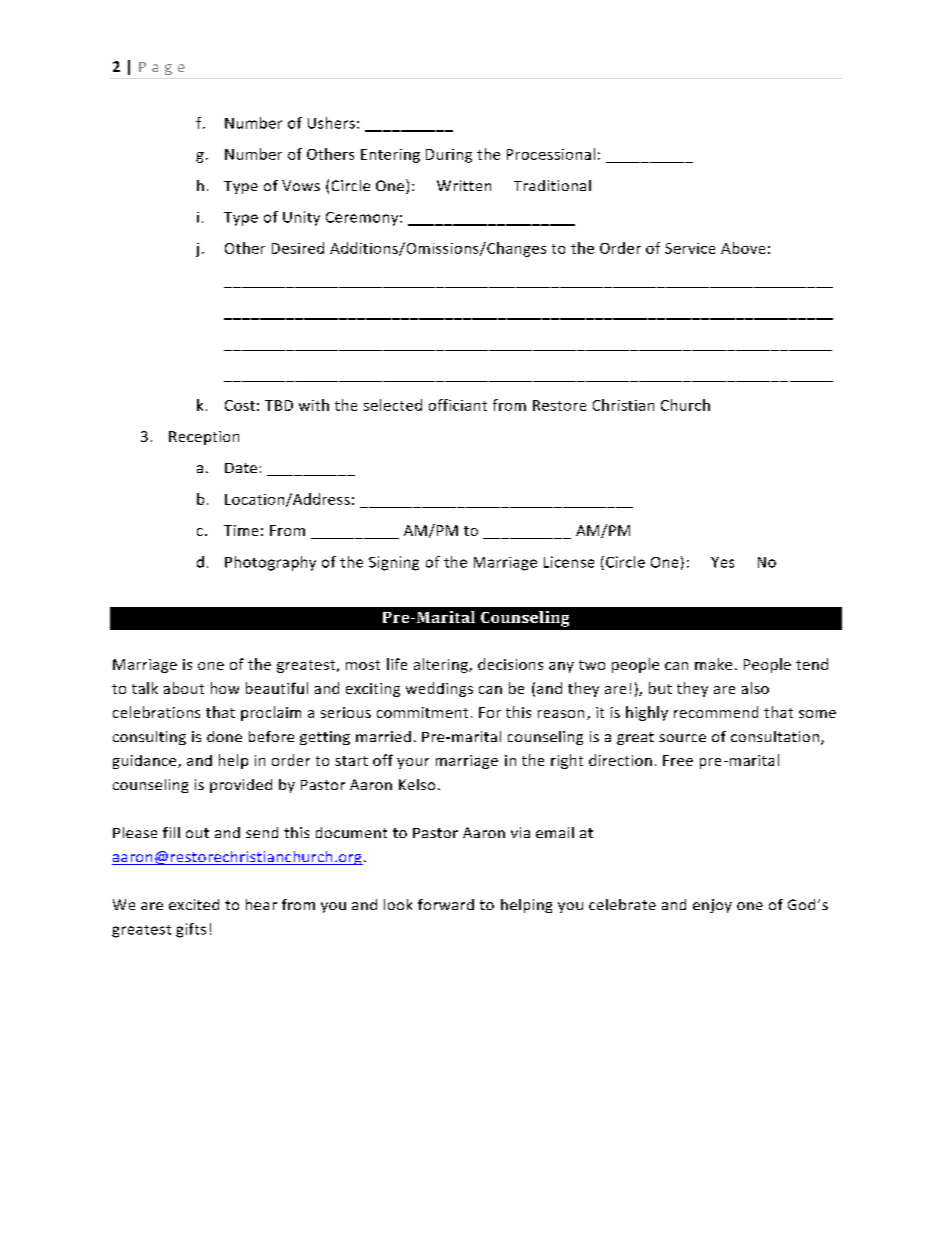 This screenshot has height=1233, width=952. Describe the element at coordinates (194, 904) in the screenshot. I see `excited` at that location.
